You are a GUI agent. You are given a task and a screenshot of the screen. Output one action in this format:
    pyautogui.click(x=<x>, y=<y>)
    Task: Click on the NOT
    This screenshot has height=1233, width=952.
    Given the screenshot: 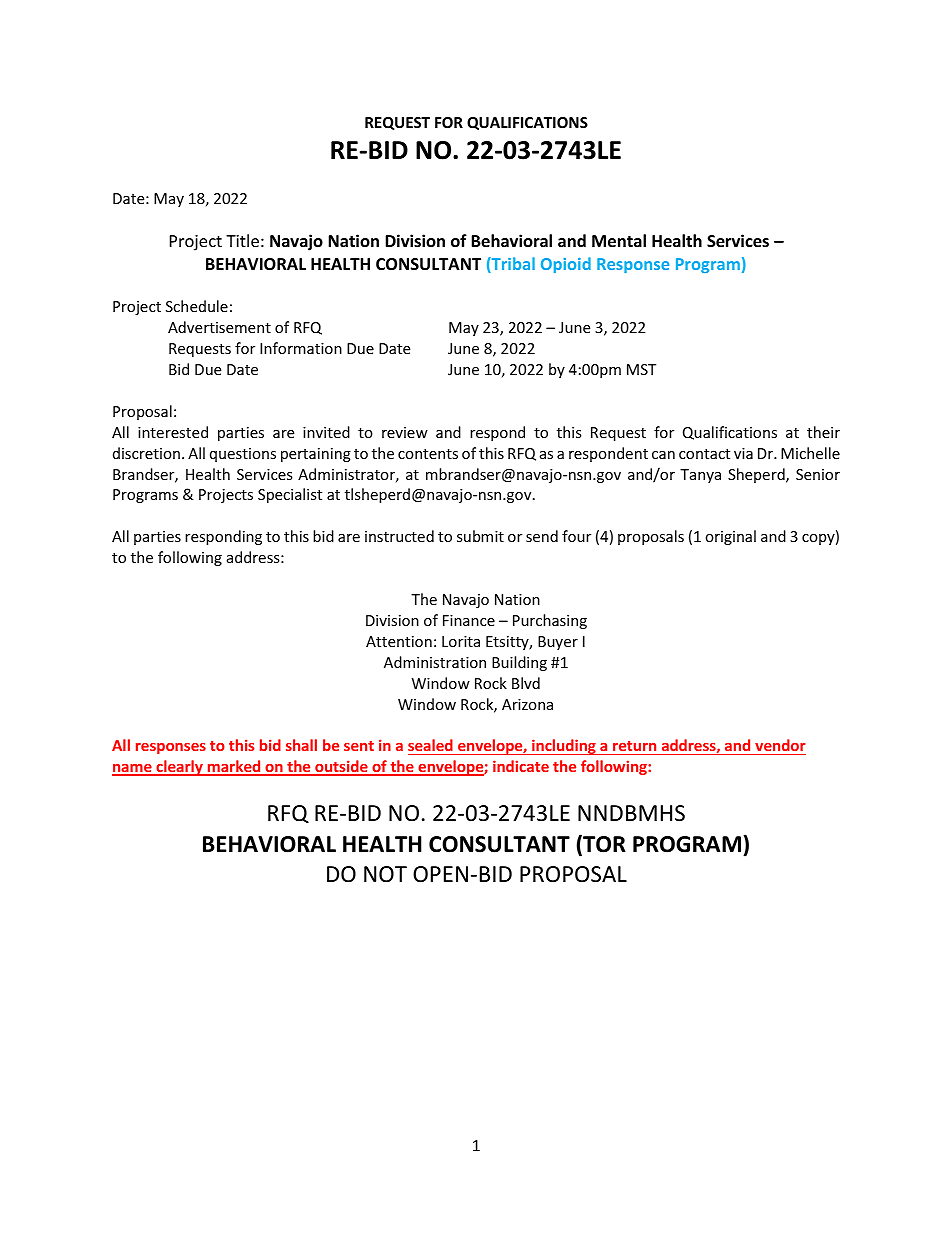 What is the action you would take?
    pyautogui.click(x=385, y=874)
